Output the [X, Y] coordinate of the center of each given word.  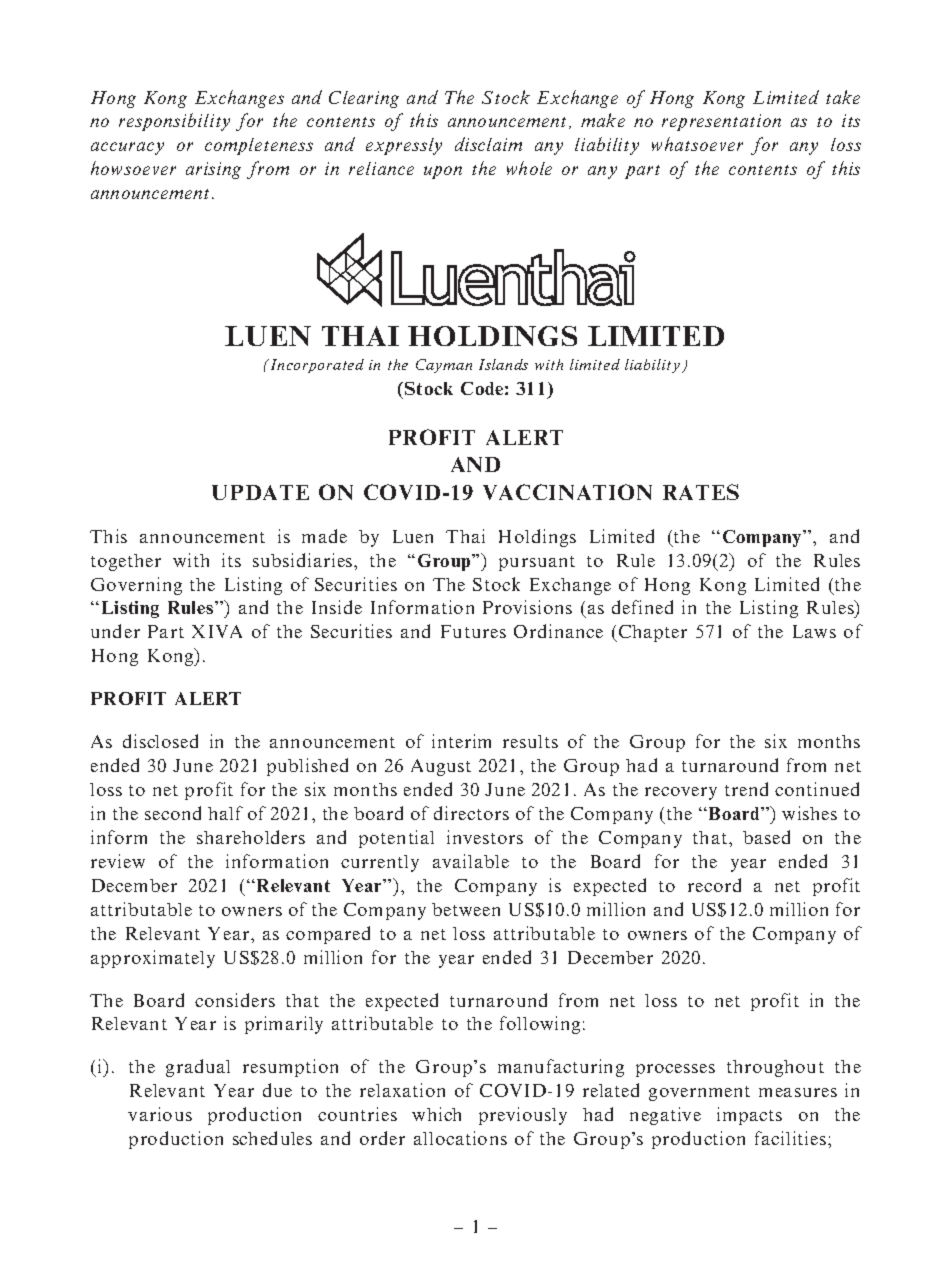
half [225, 813]
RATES [701, 492]
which [436, 1114]
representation [721, 122]
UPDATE [260, 492]
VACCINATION [567, 492]
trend [746, 789]
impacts [749, 1116]
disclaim [488, 144]
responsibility [174, 122]
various [160, 1114]
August [441, 767]
